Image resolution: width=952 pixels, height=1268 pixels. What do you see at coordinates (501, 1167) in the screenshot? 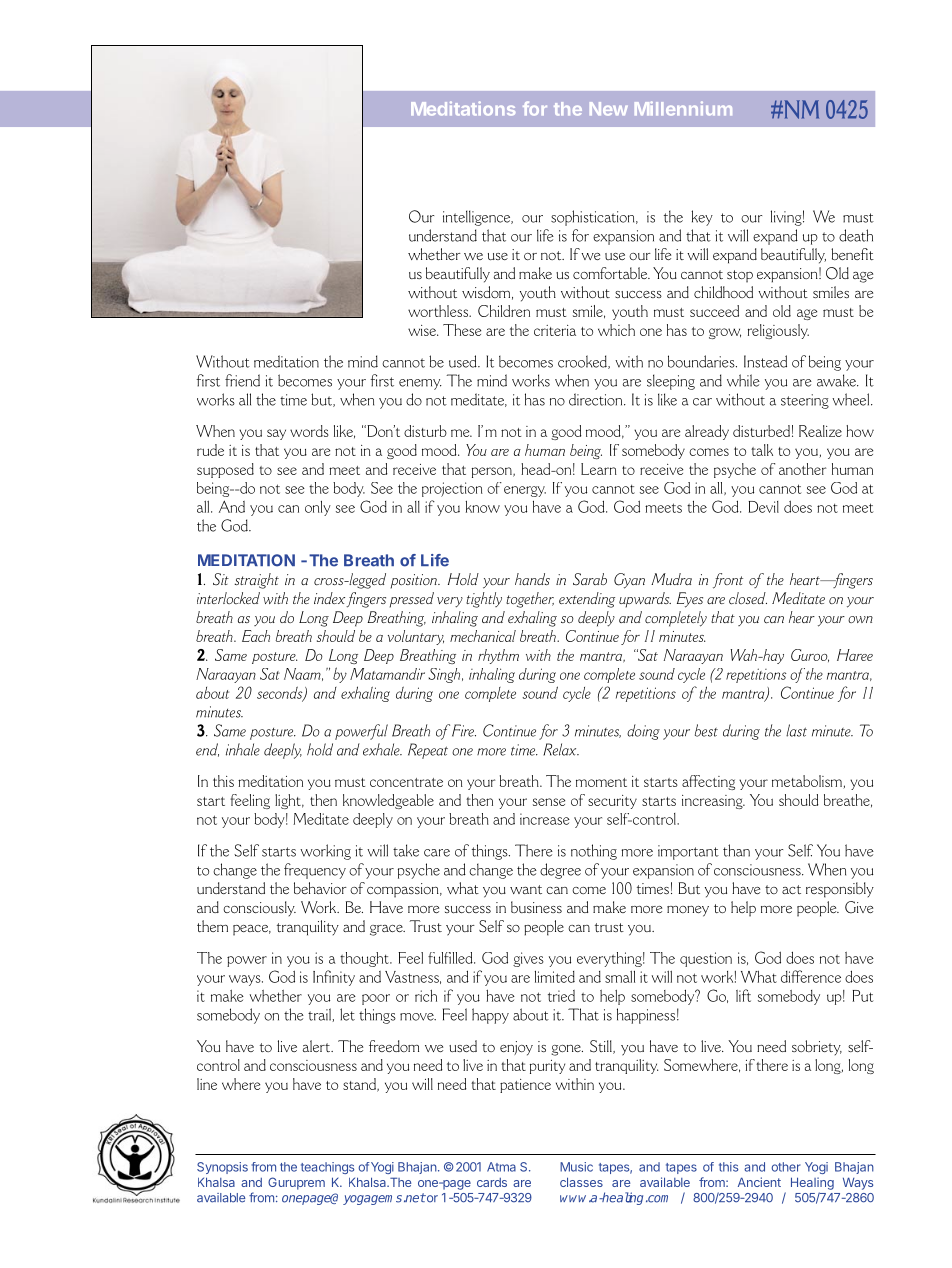
I see `Atma` at bounding box center [501, 1167].
